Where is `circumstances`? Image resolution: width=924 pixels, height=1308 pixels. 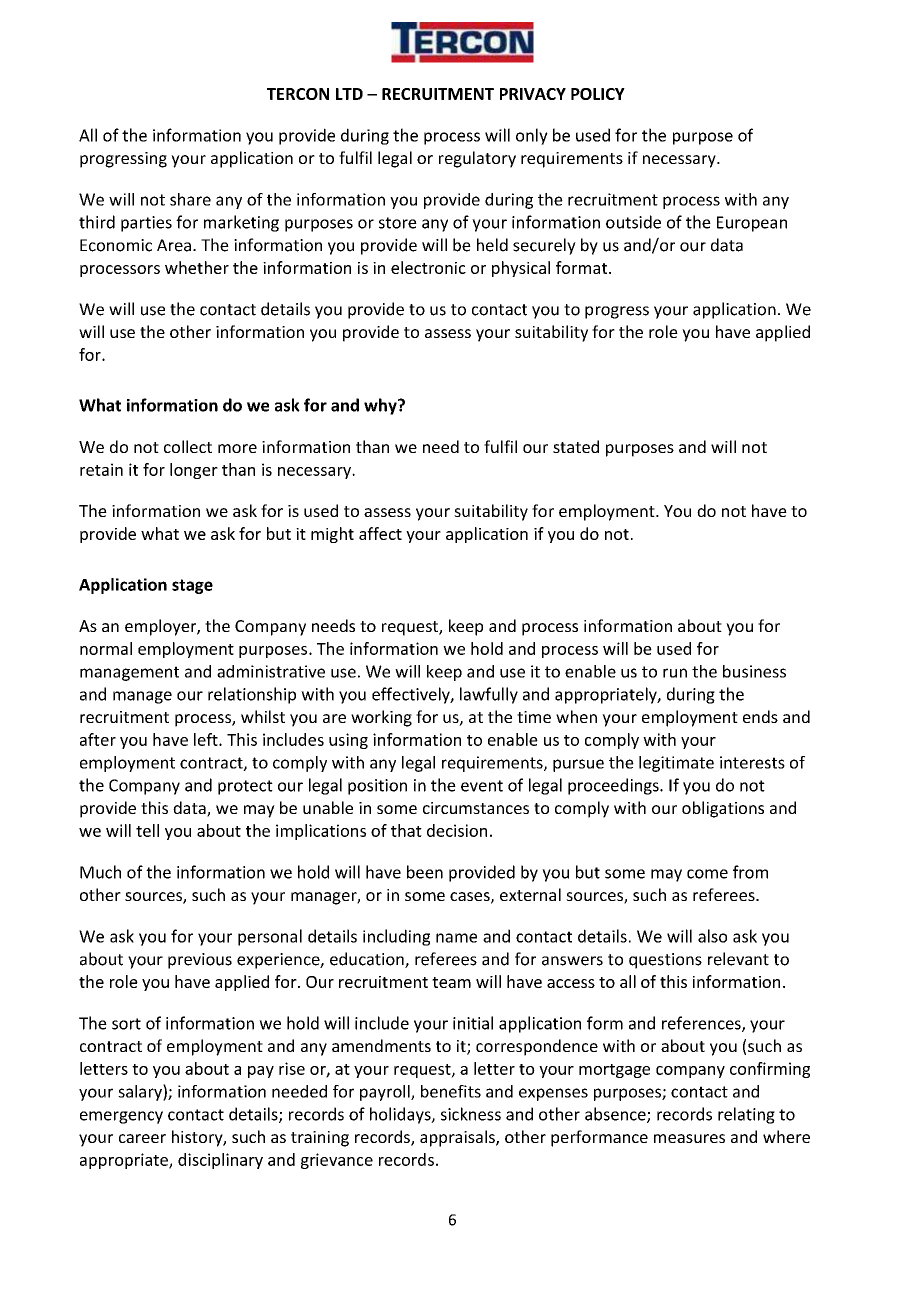
circumstances is located at coordinates (476, 808).
